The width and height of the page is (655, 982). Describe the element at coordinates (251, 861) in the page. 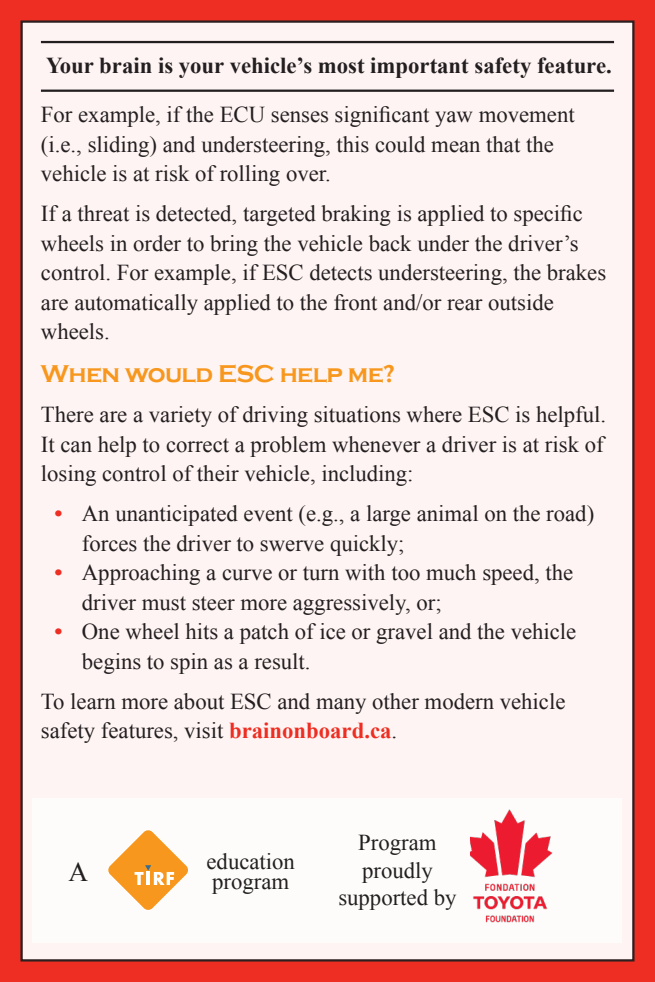

I see `education` at that location.
